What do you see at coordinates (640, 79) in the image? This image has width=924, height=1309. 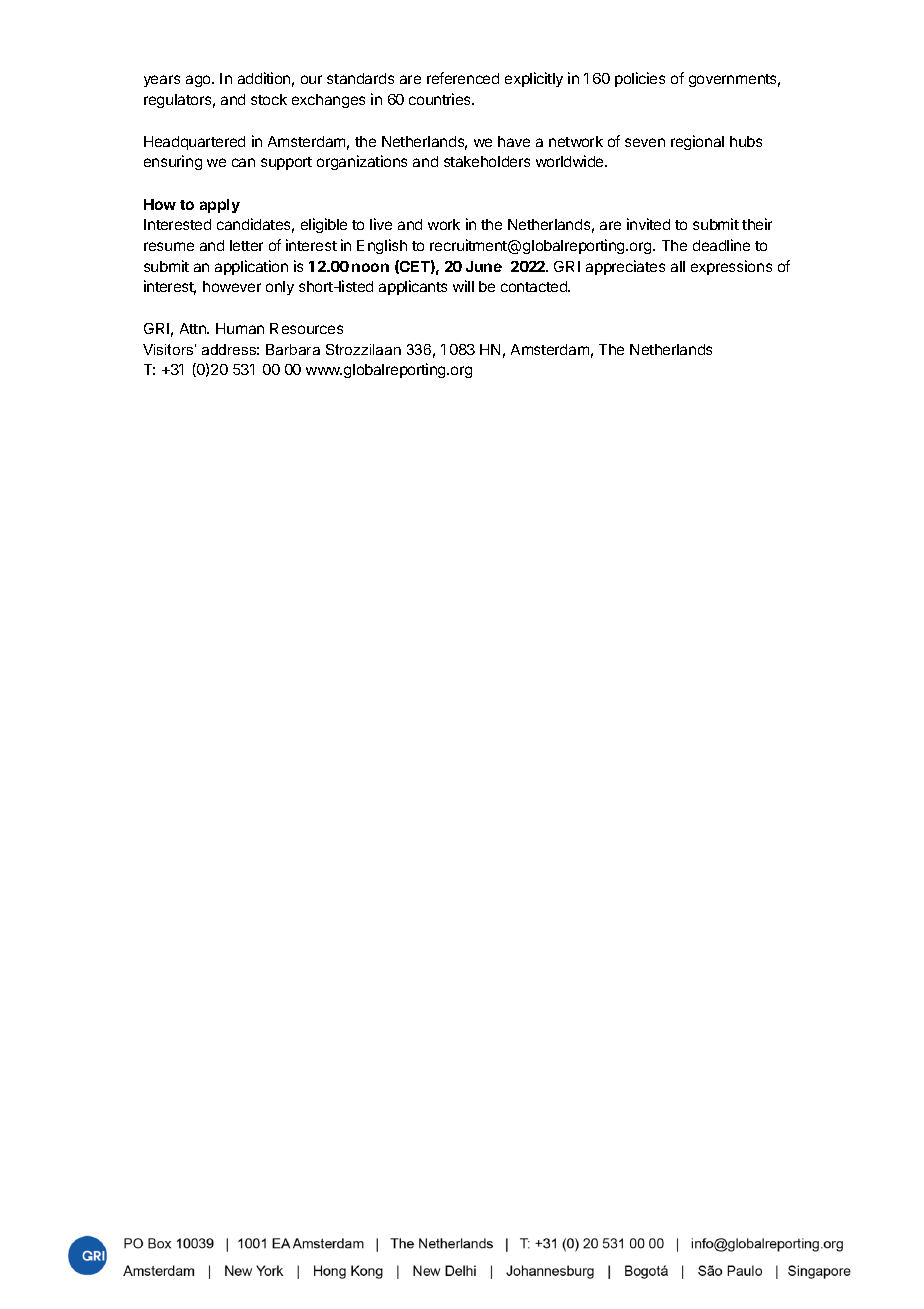 I see `policies` at bounding box center [640, 79].
